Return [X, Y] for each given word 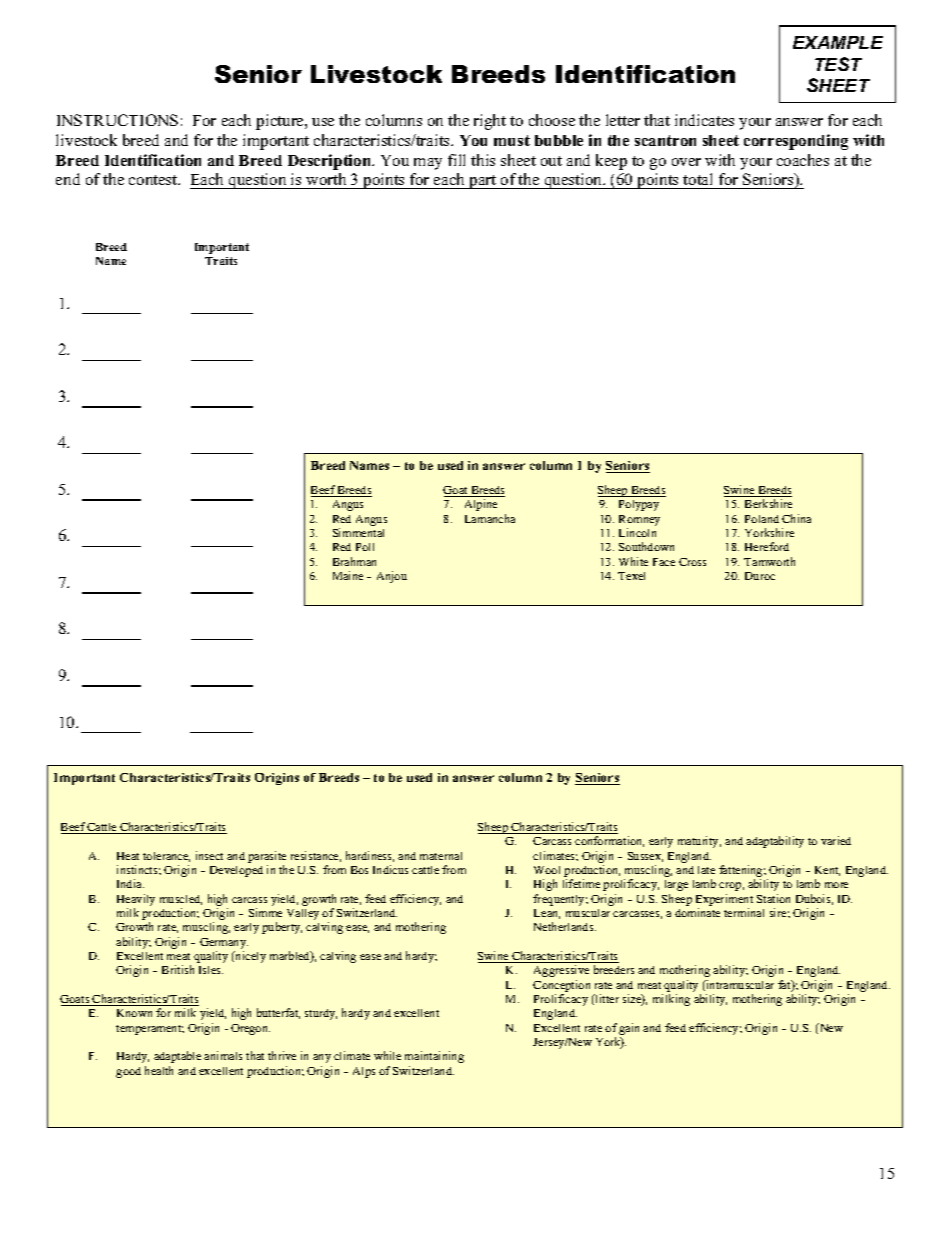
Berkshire [768, 503]
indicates [704, 120]
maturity [699, 842]
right [490, 122]
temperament [150, 1030]
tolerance [166, 857]
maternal [441, 856]
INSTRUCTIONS [117, 120]
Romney [639, 520]
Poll [365, 547]
